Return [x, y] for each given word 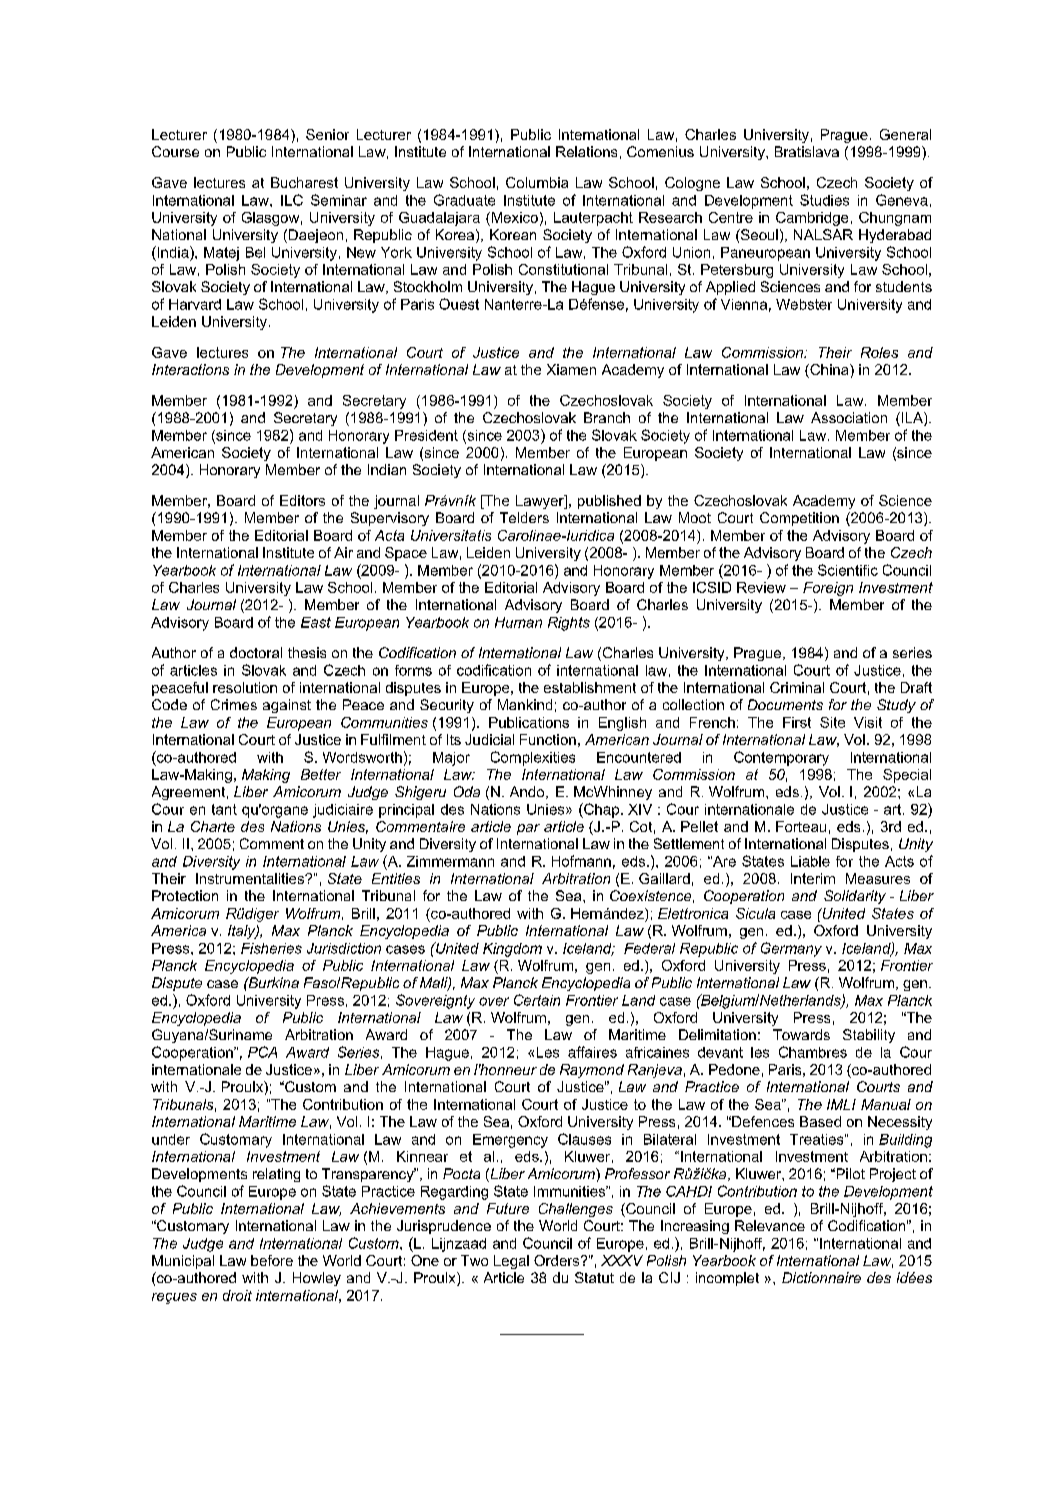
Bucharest [304, 182]
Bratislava [807, 151]
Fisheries [271, 948]
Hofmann [581, 861]
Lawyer [541, 502]
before [272, 1260]
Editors [302, 500]
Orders [558, 1260]
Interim [813, 878]
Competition [799, 519]
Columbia [537, 182]
